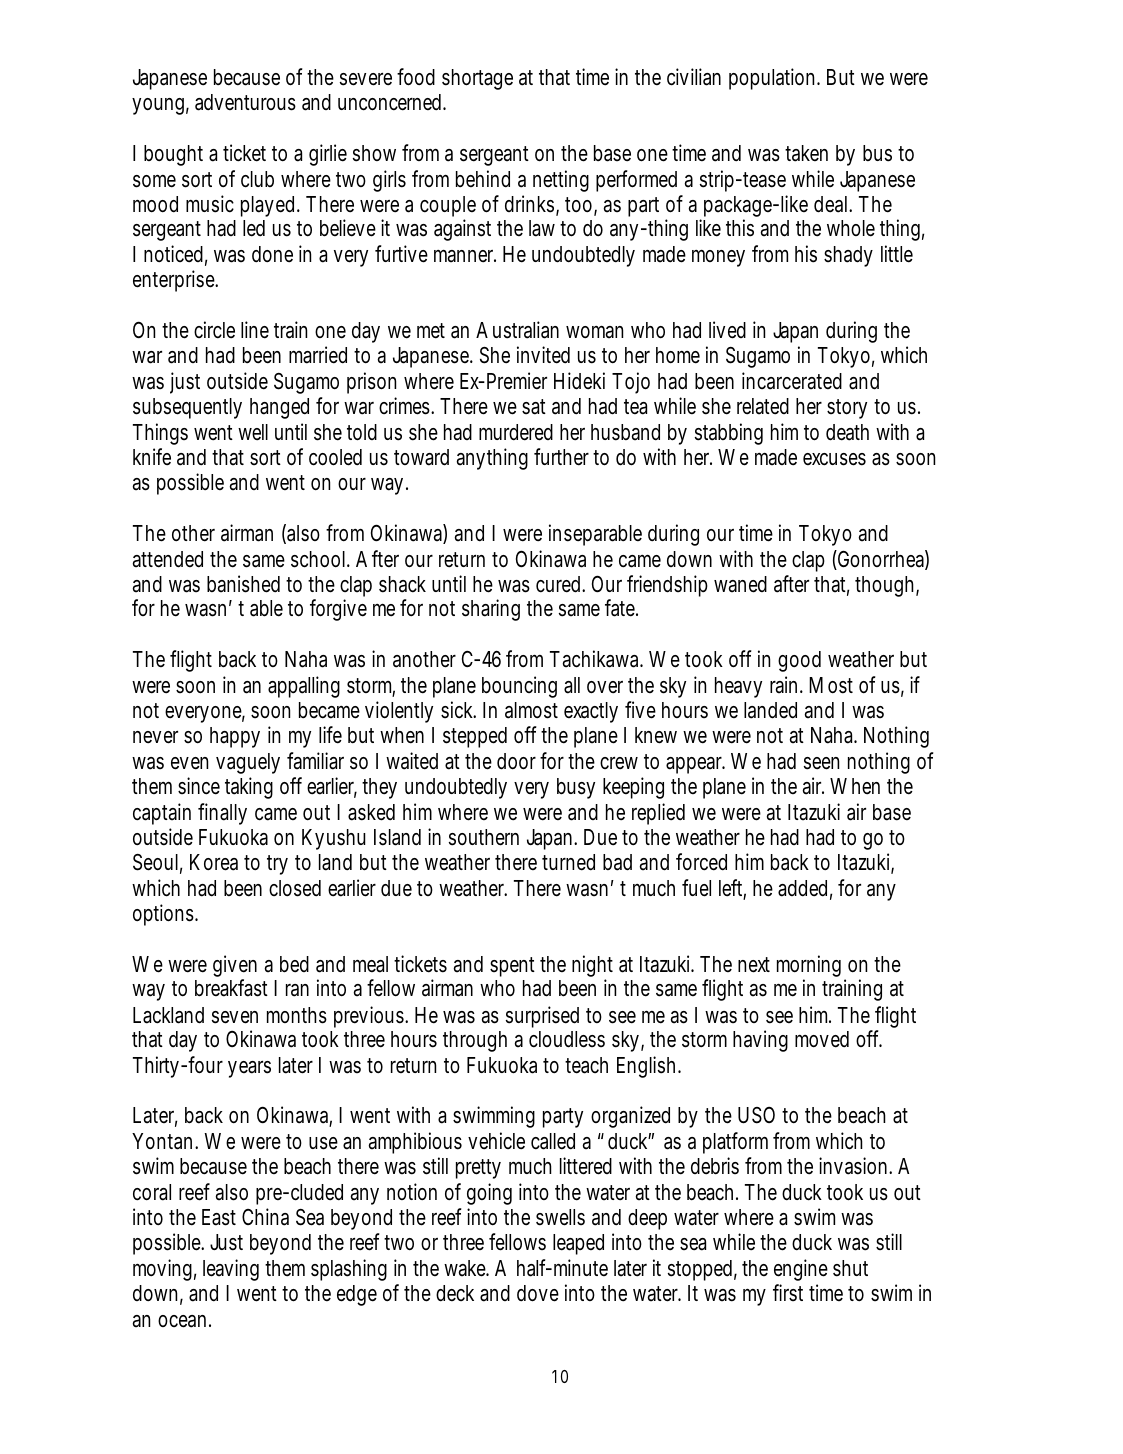 The width and height of the document is (1123, 1454). I want to click on forced, so click(701, 862).
